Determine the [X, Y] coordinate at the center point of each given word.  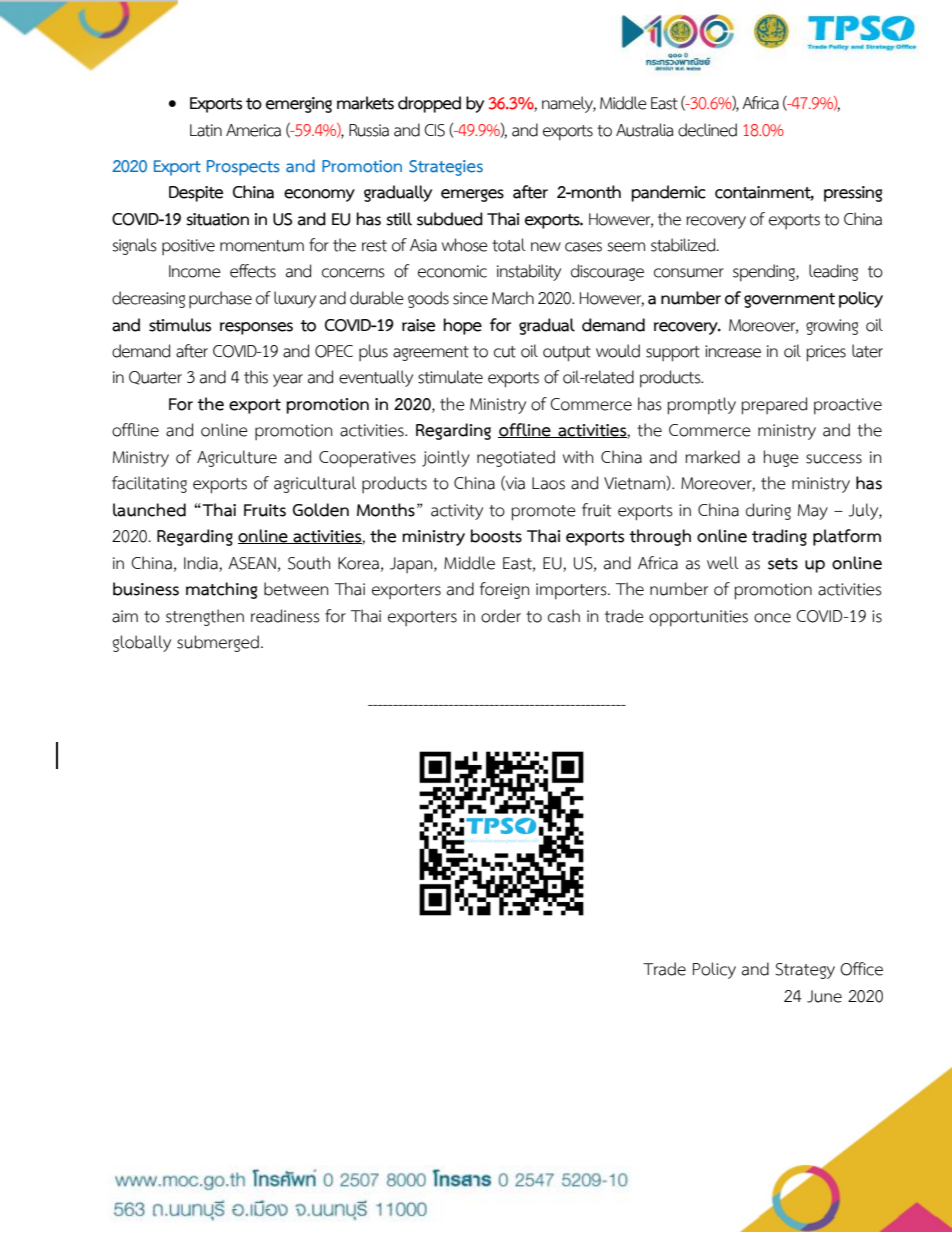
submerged [218, 643]
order [501, 616]
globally [141, 643]
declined [707, 130]
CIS [434, 130]
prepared [774, 406]
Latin [206, 130]
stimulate [450, 377]
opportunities [698, 618]
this [256, 377]
